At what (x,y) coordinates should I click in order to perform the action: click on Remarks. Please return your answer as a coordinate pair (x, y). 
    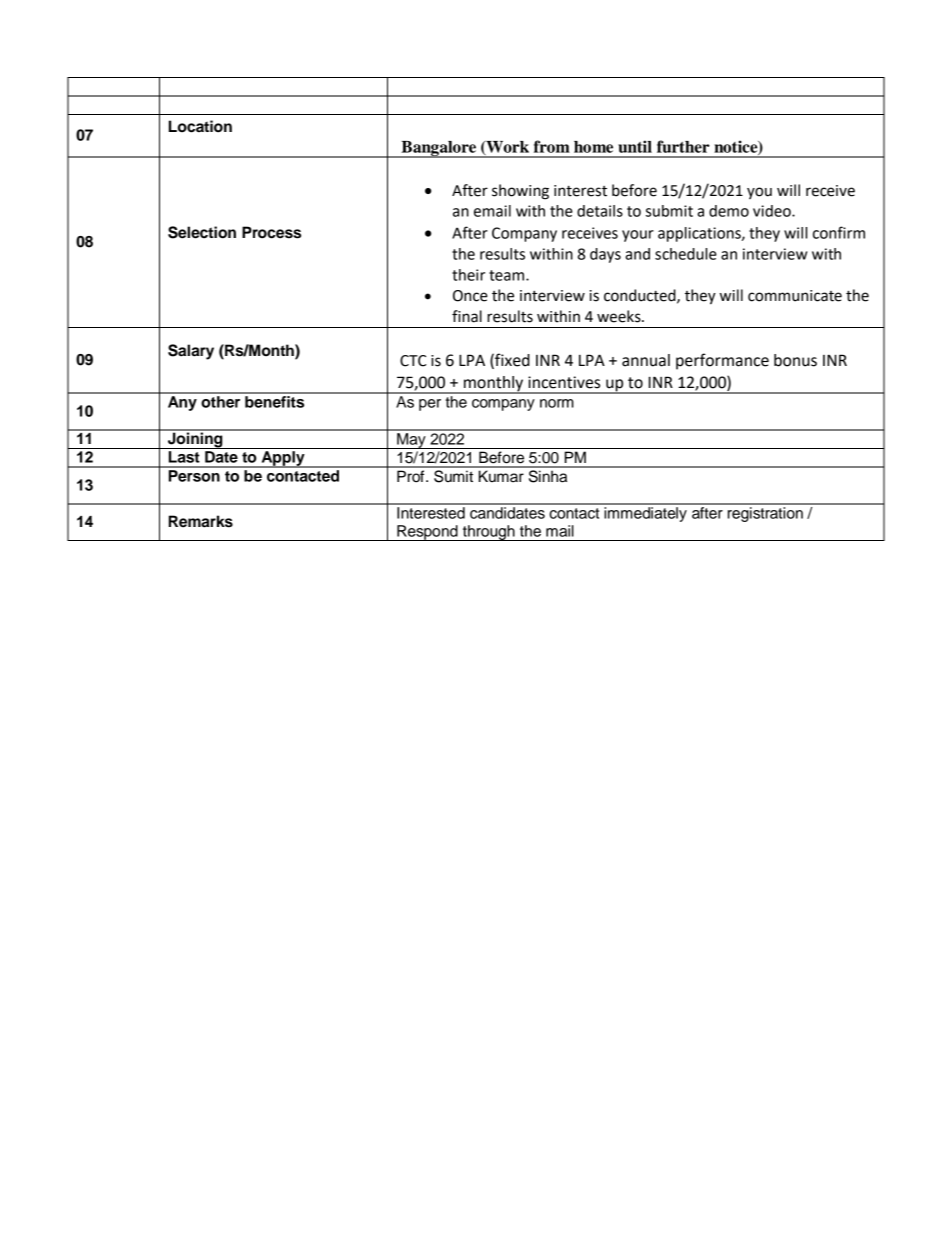
    Looking at the image, I should click on (201, 521).
